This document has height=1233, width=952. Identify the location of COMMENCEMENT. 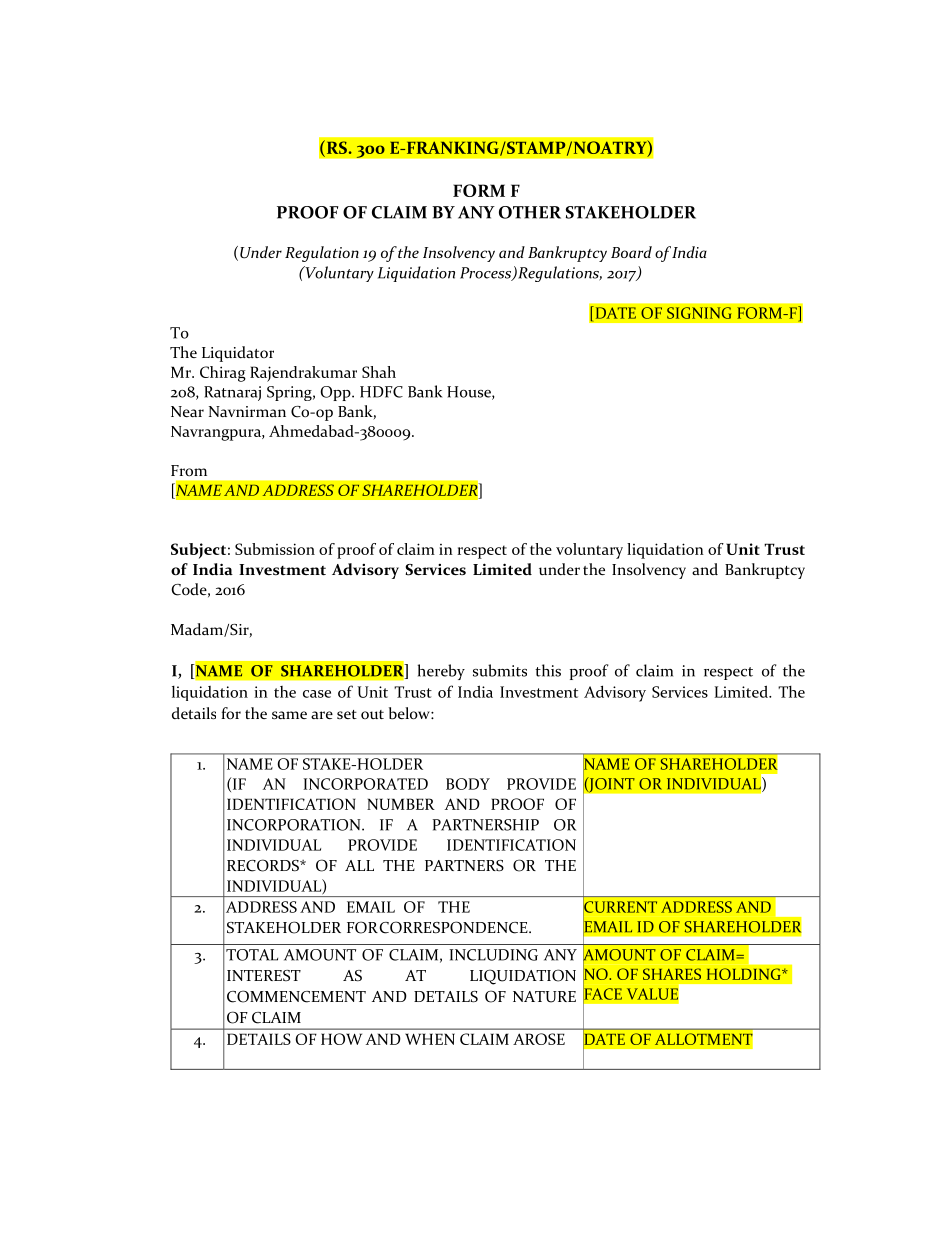
(296, 996).
